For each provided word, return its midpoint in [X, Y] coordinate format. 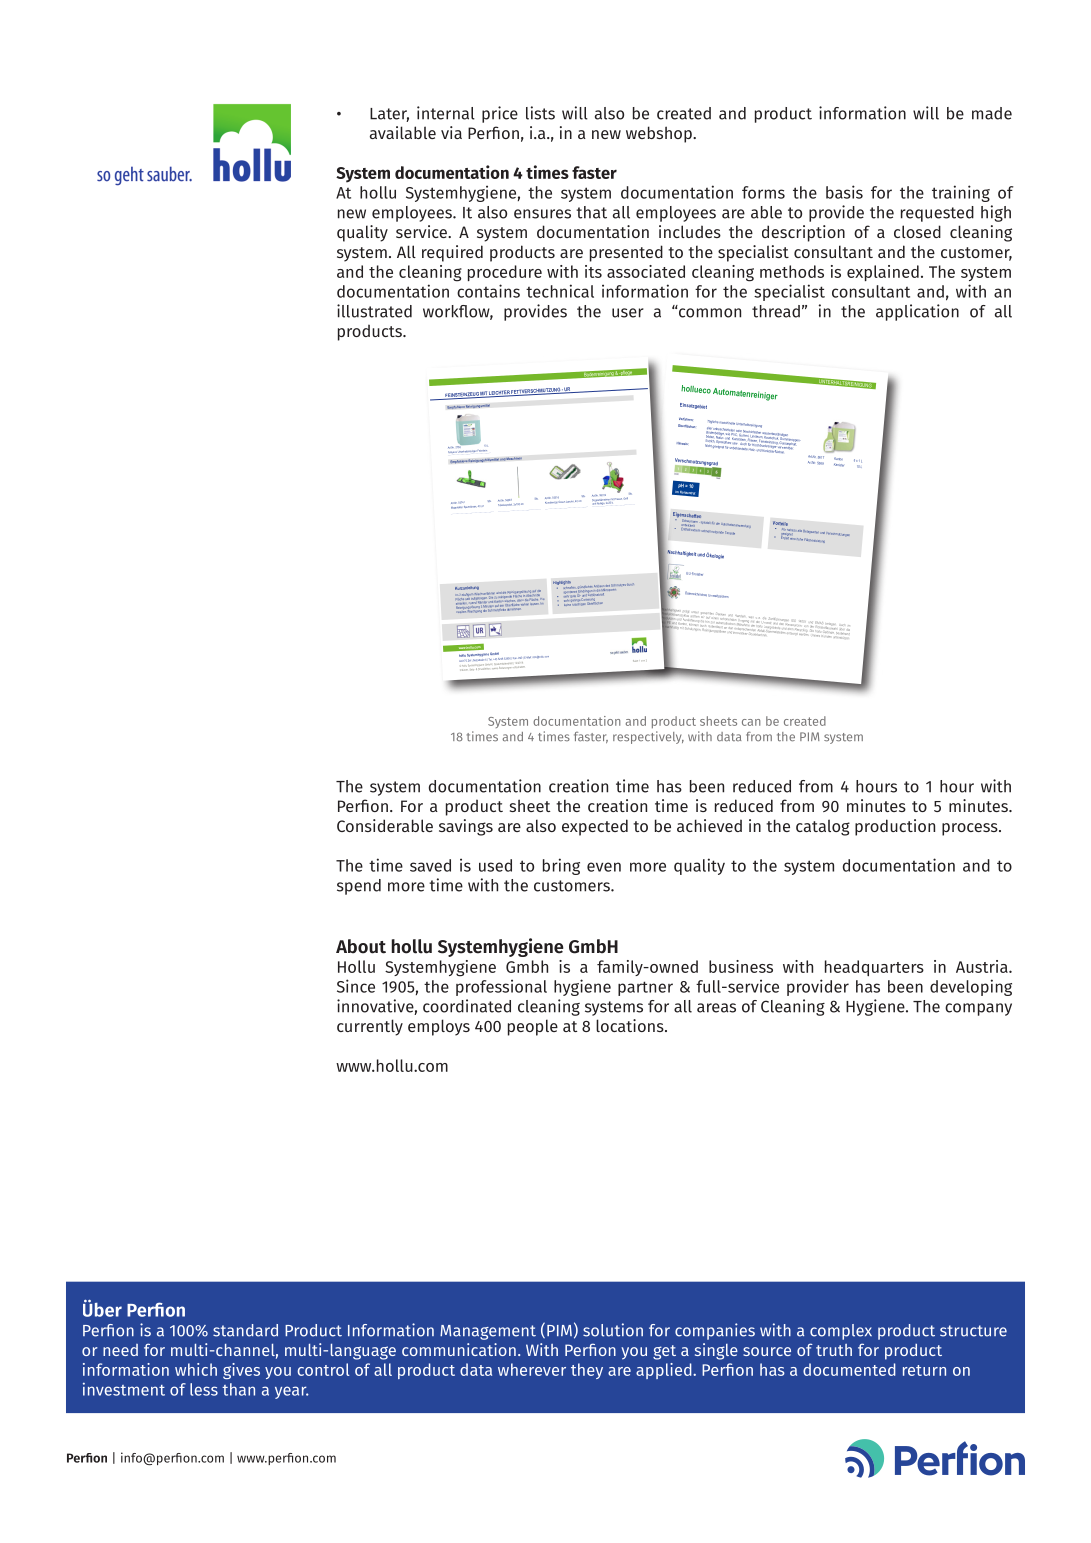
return [924, 1370]
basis [844, 192]
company [978, 1009]
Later [389, 115]
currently [370, 1027]
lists [540, 113]
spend [359, 887]
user [628, 313]
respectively [648, 737]
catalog [823, 827]
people [533, 1027]
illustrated [374, 311]
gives [241, 1371]
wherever [532, 1369]
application [917, 312]
